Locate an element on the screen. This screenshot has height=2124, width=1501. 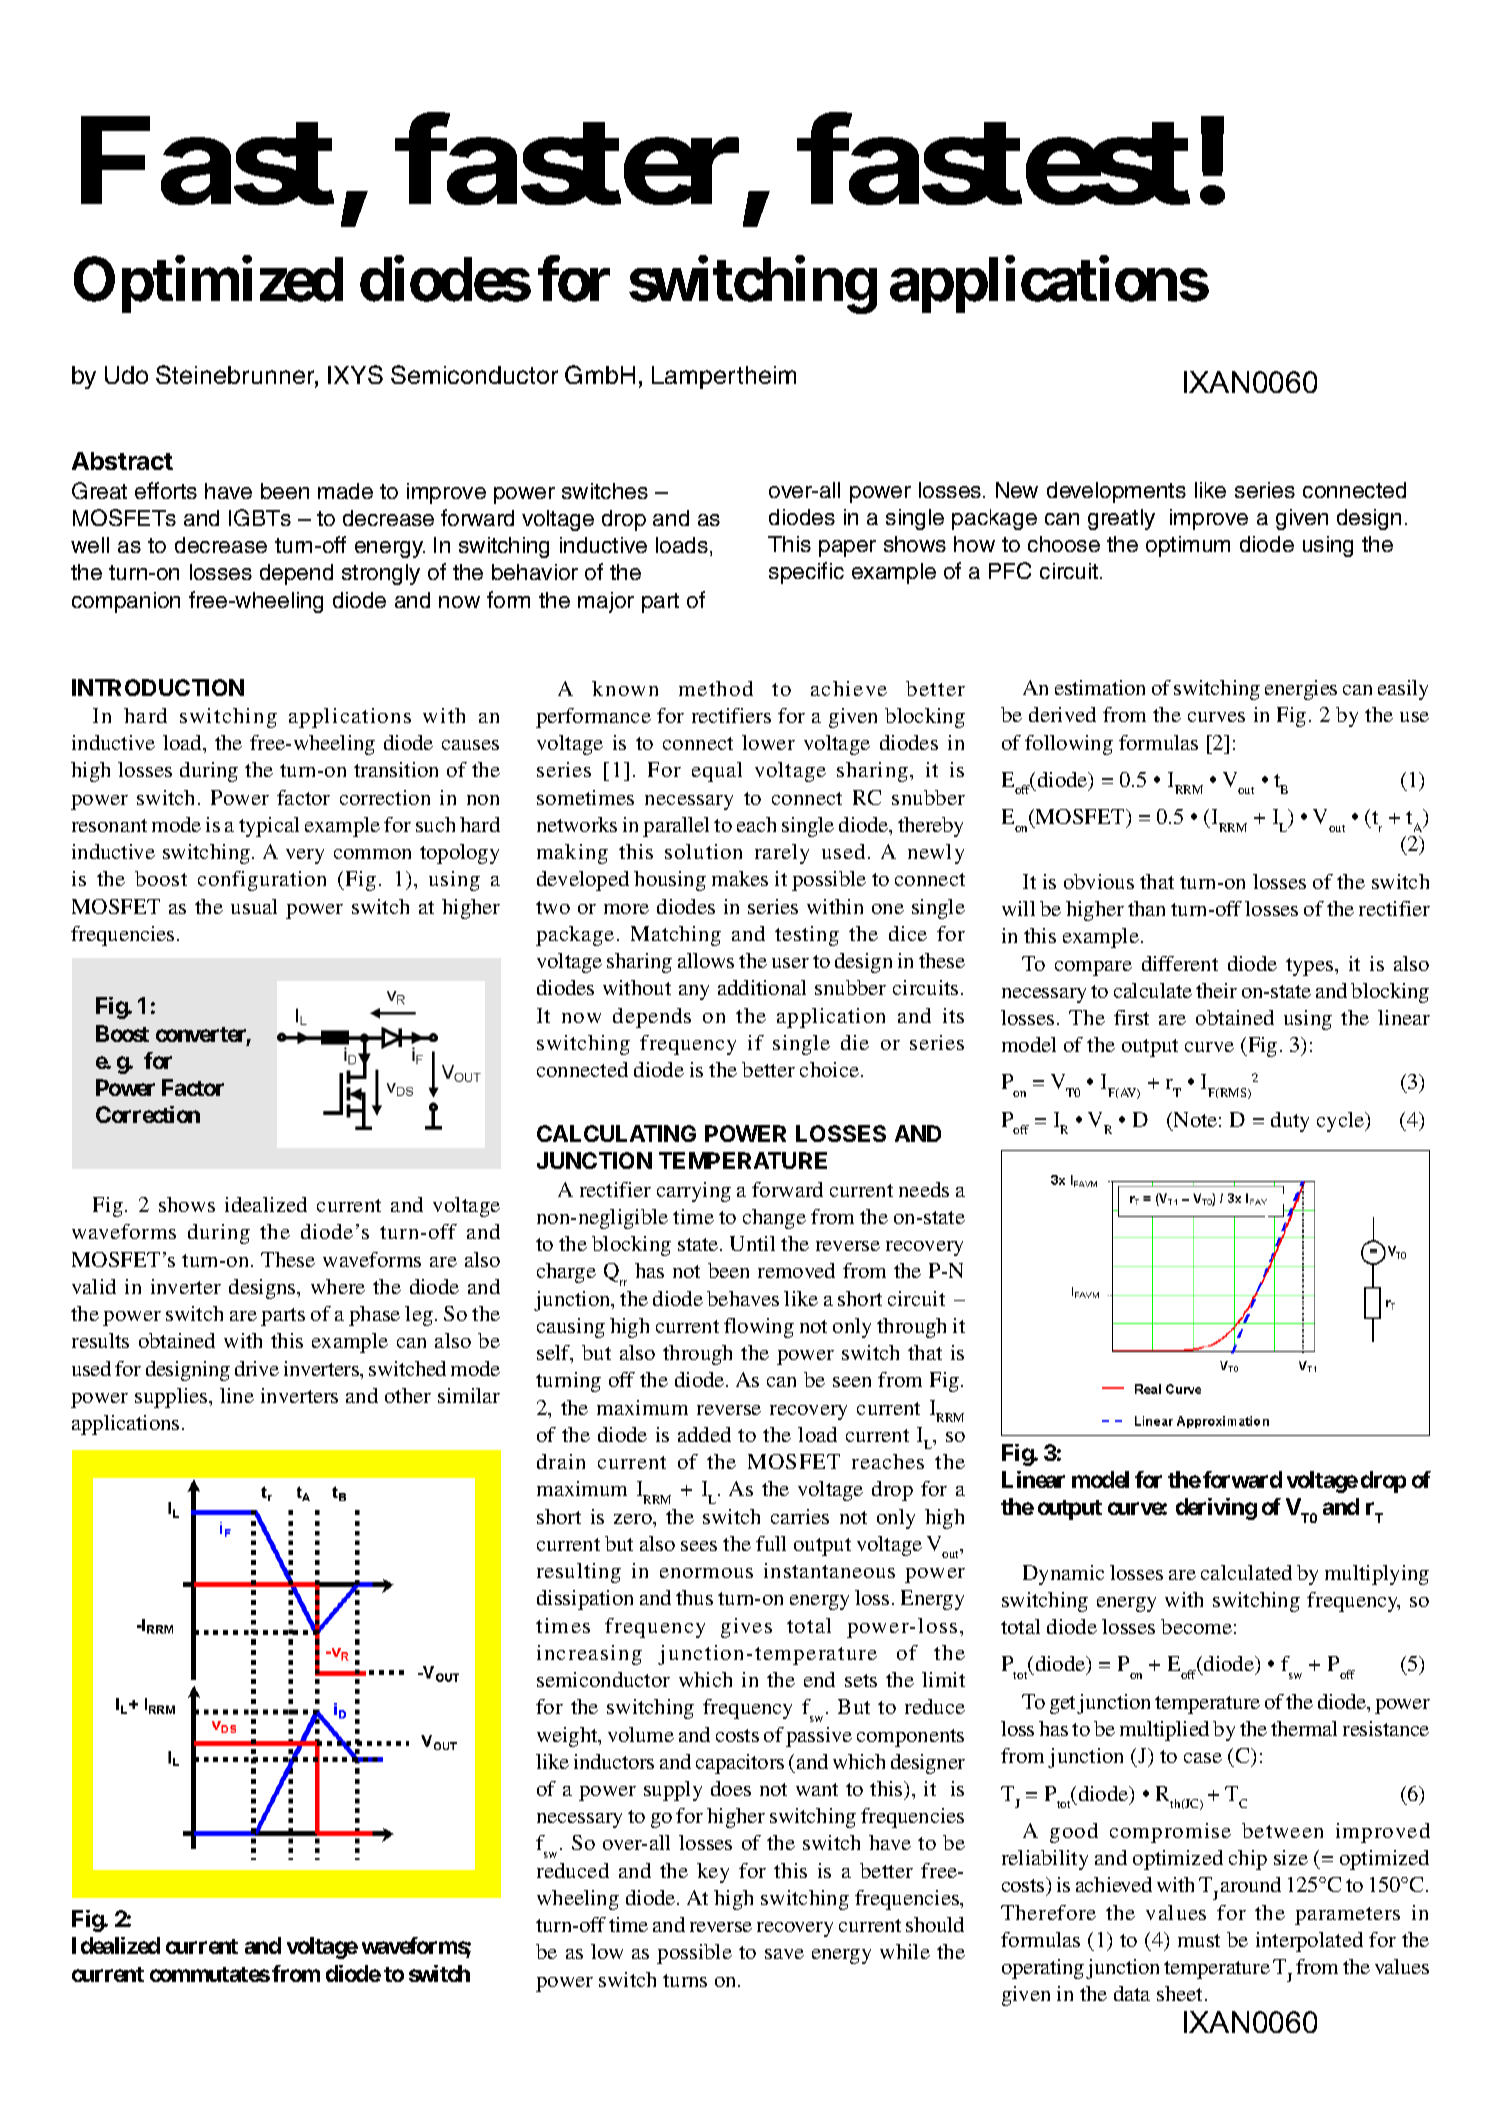
efforts is located at coordinates (166, 490).
